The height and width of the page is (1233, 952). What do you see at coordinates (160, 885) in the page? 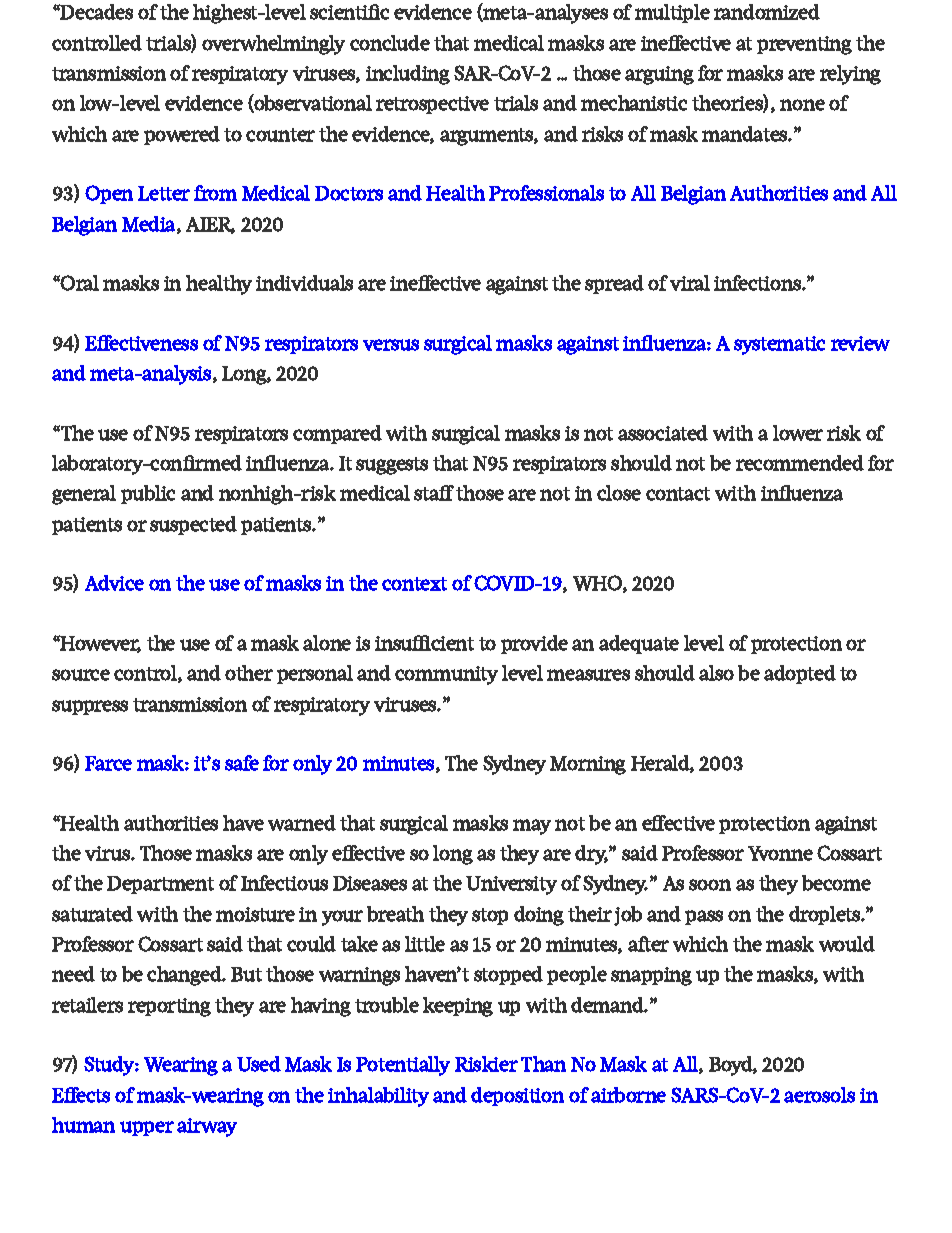
I see `Department` at bounding box center [160, 885].
